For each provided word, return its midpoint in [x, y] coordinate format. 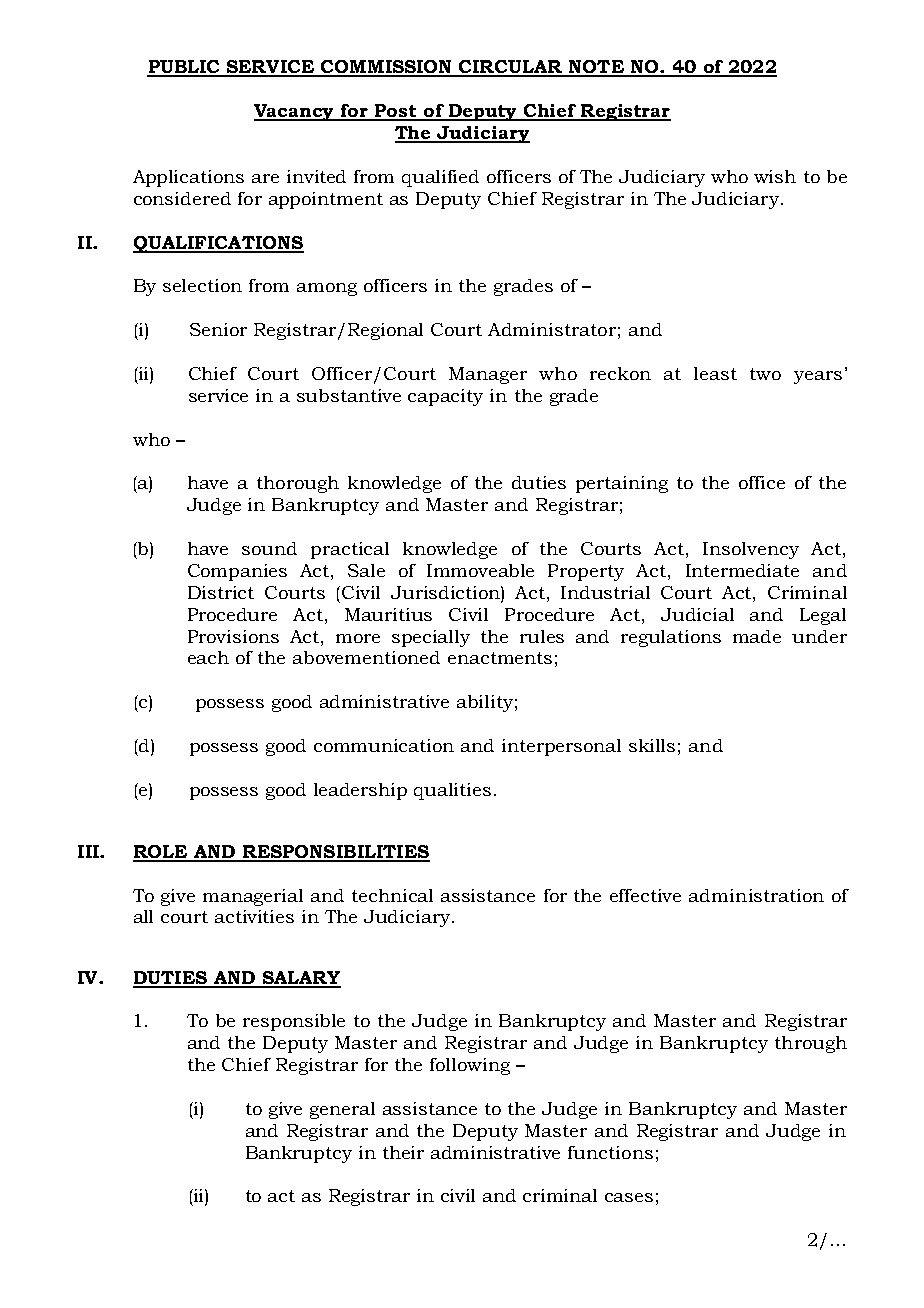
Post [396, 112]
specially [431, 638]
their [403, 1152]
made [757, 636]
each [208, 657]
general [342, 1110]
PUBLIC [184, 68]
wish [775, 176]
